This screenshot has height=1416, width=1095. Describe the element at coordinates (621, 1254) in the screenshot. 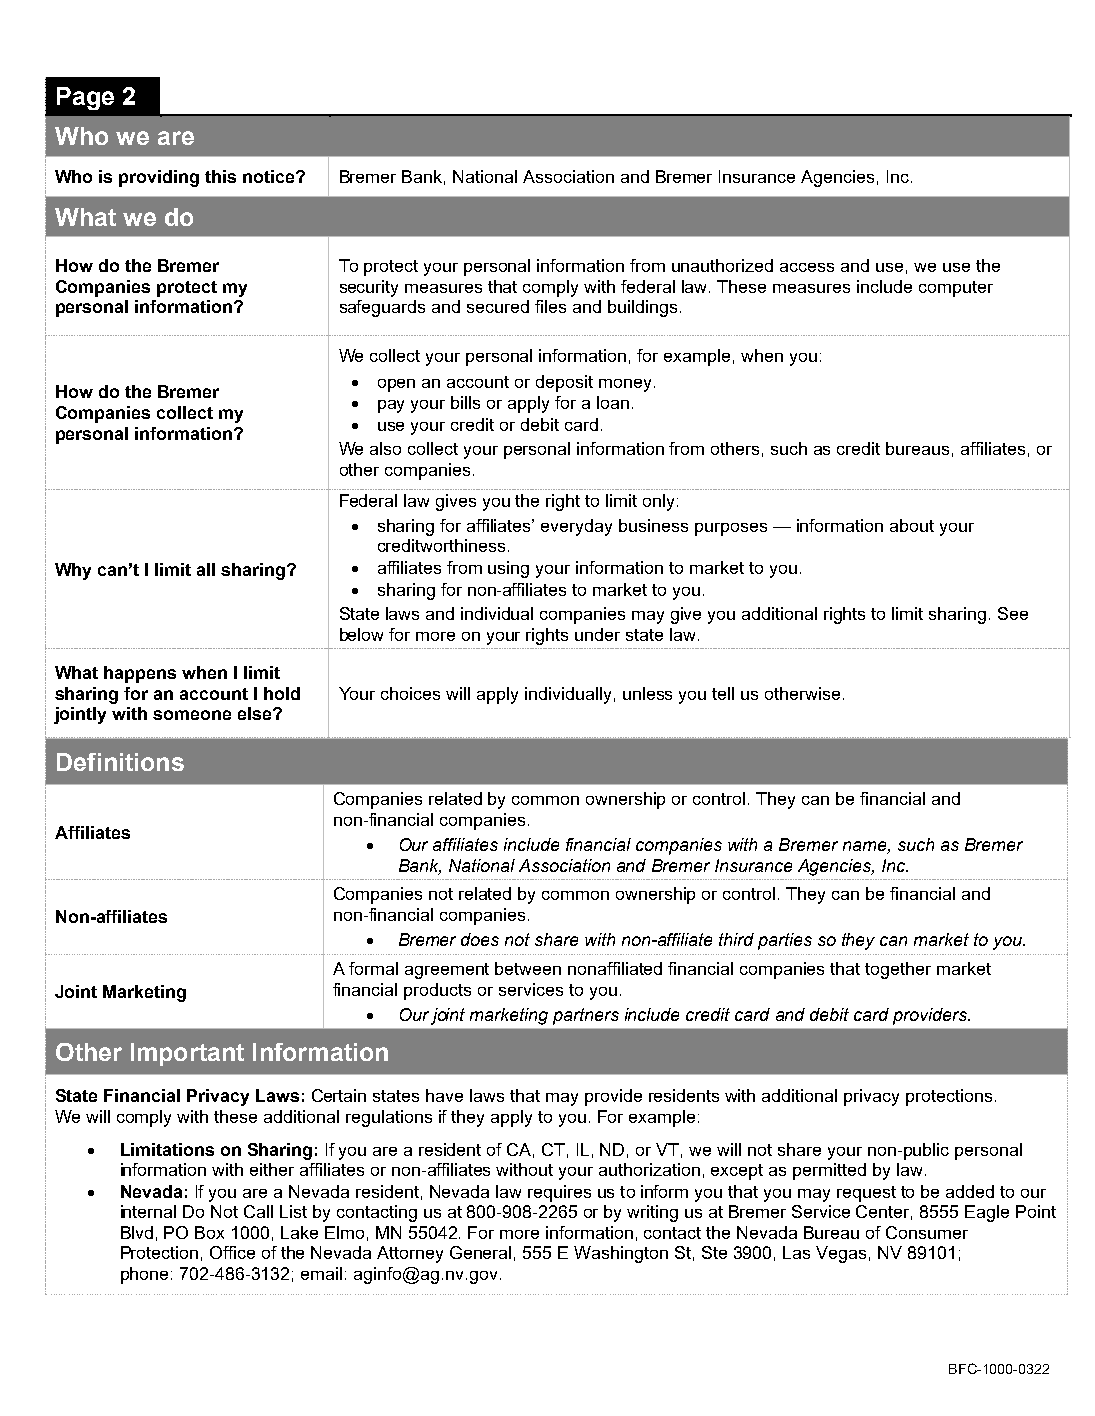

I see `Washington` at that location.
